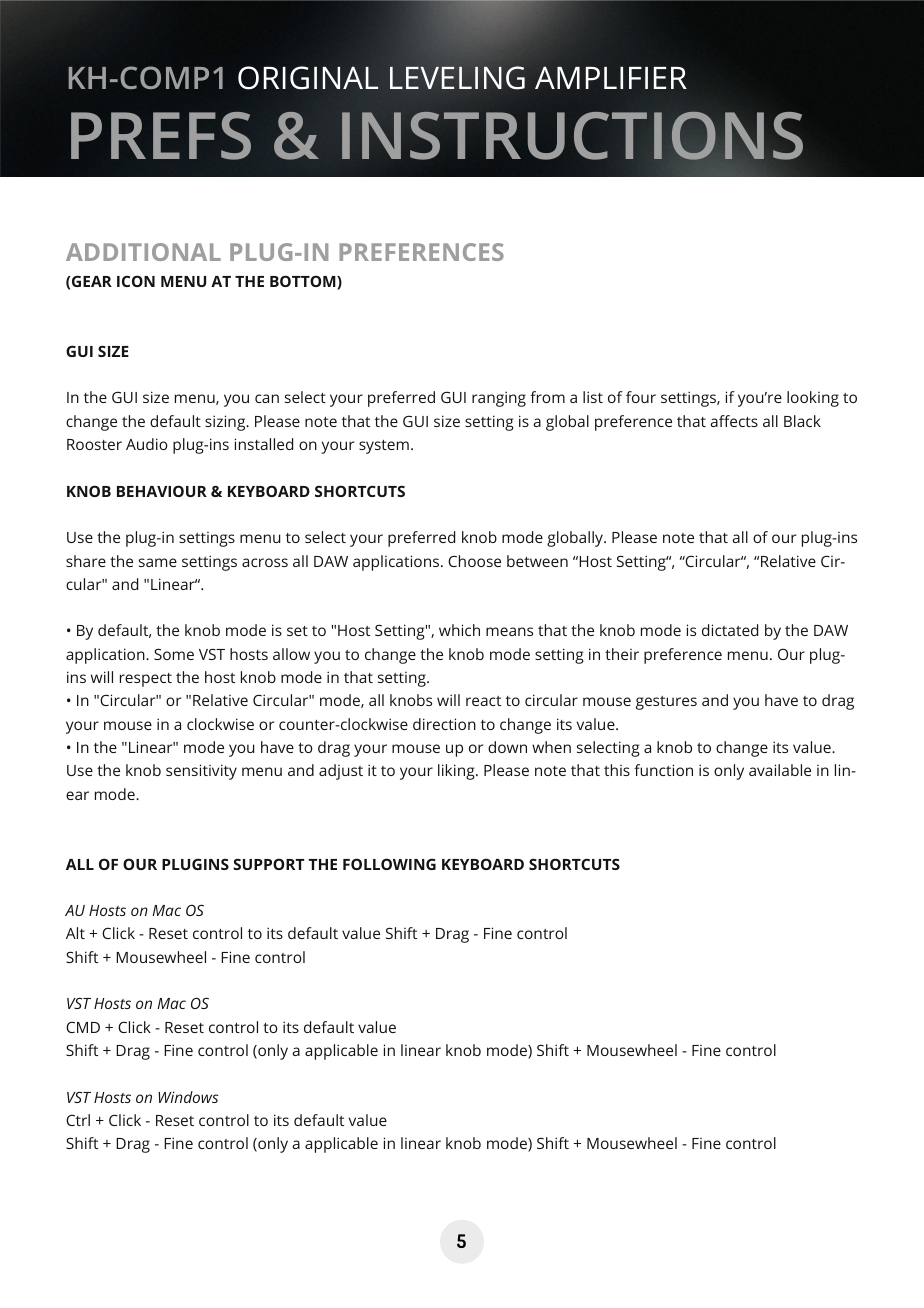  I want to click on FOLLOWING, so click(389, 864).
